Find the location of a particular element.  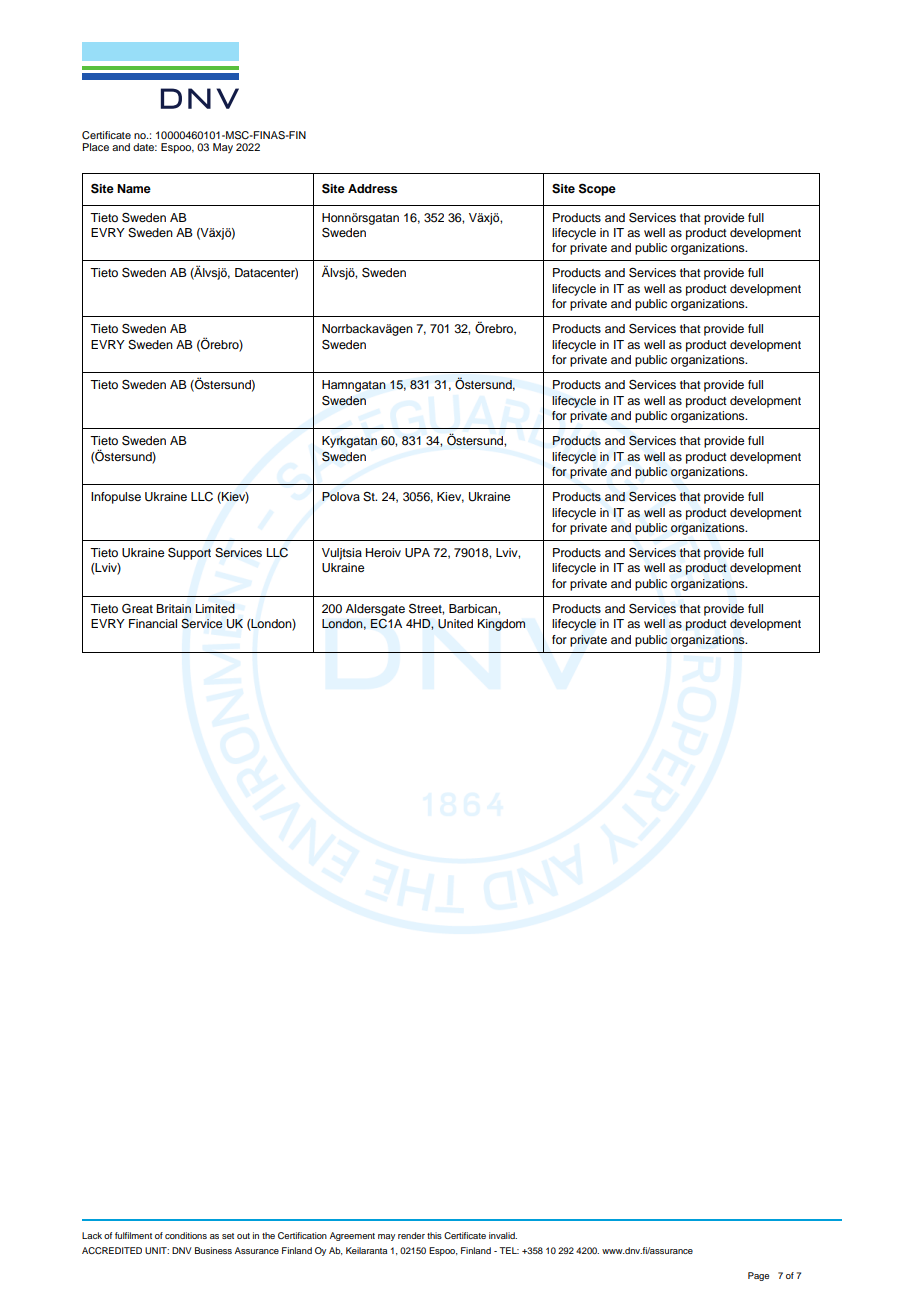

conditions is located at coordinates (186, 1235).
